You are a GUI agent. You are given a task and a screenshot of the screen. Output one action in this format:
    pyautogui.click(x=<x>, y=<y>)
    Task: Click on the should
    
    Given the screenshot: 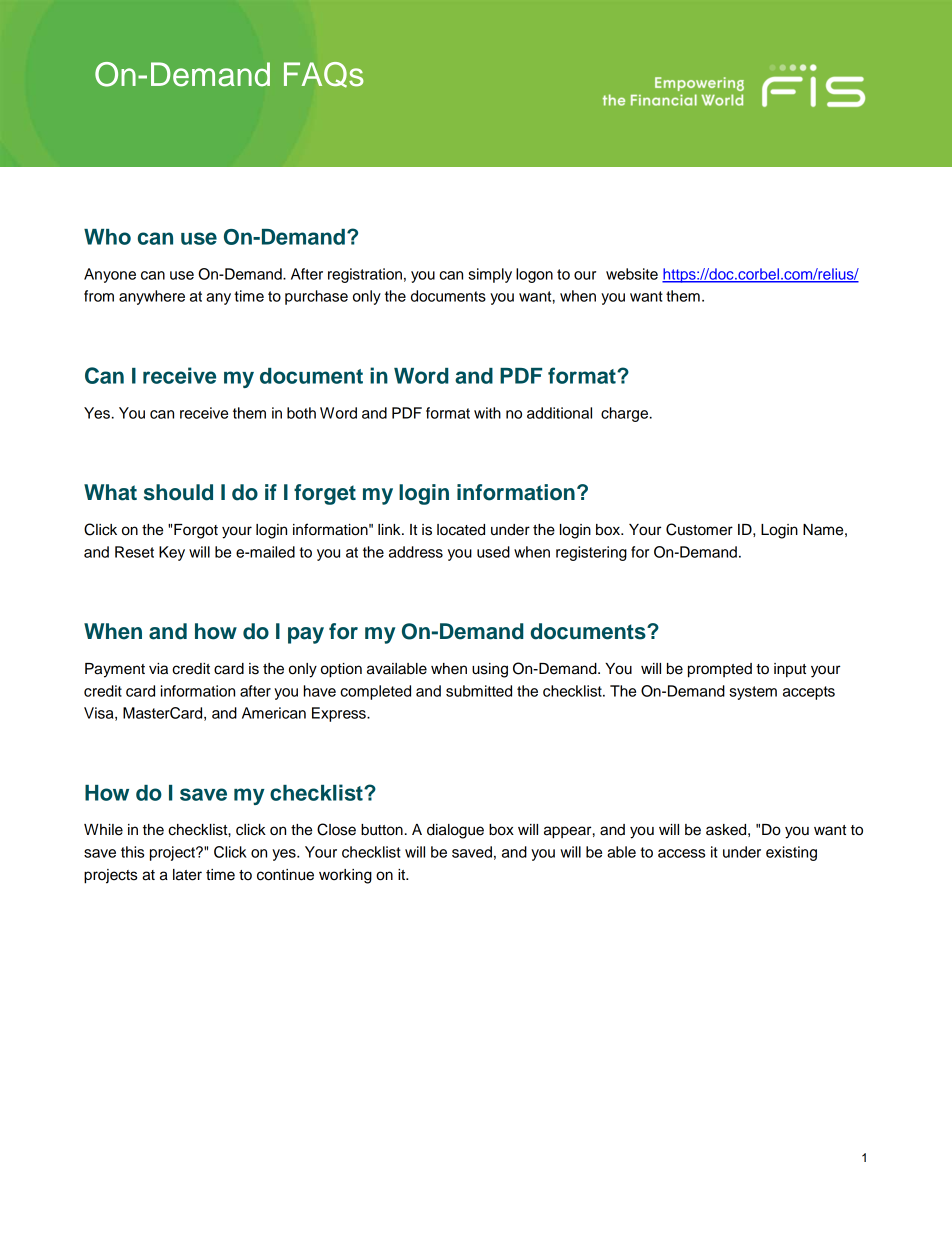 What is the action you would take?
    pyautogui.click(x=178, y=492)
